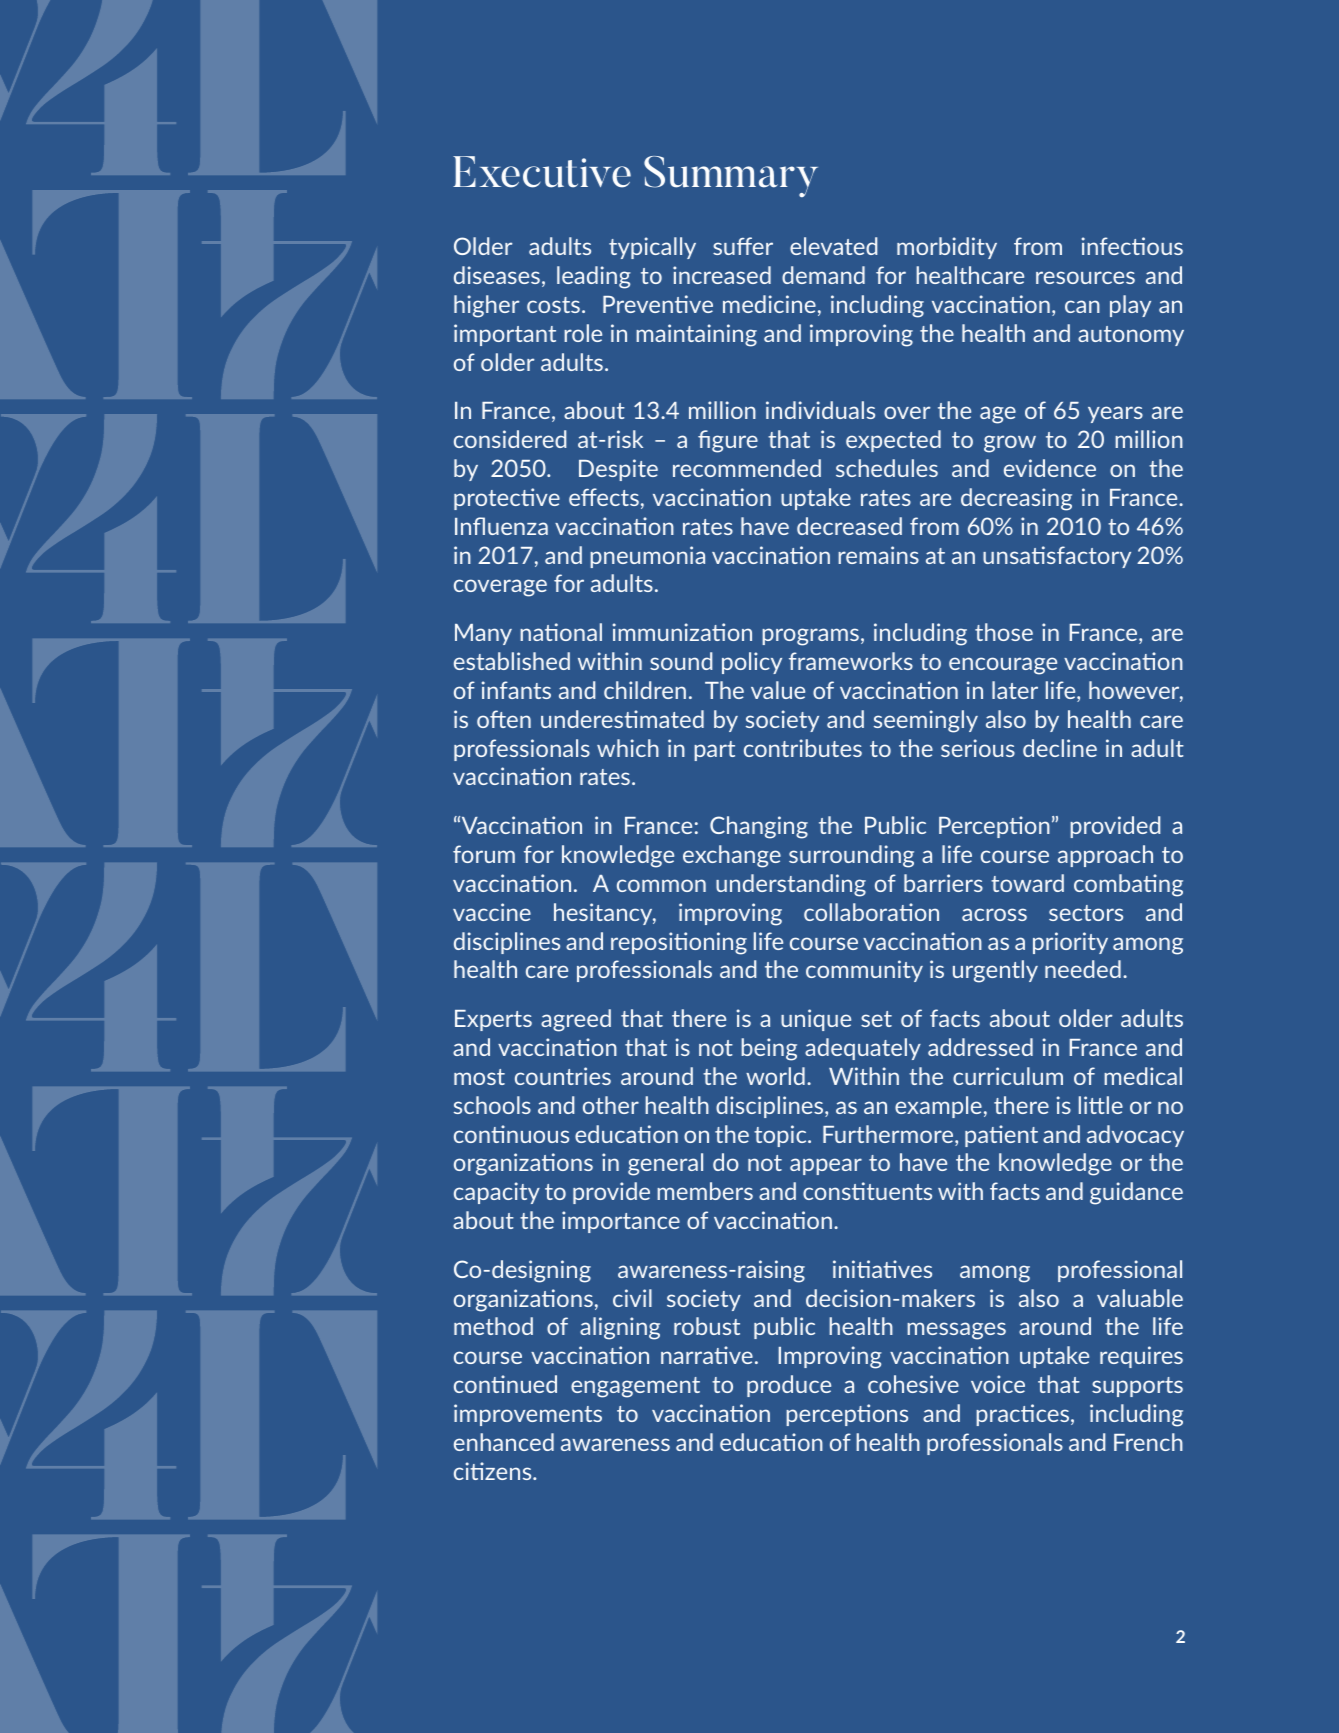 Image resolution: width=1339 pixels, height=1733 pixels. What do you see at coordinates (781, 1136) in the page?
I see `topic` at bounding box center [781, 1136].
